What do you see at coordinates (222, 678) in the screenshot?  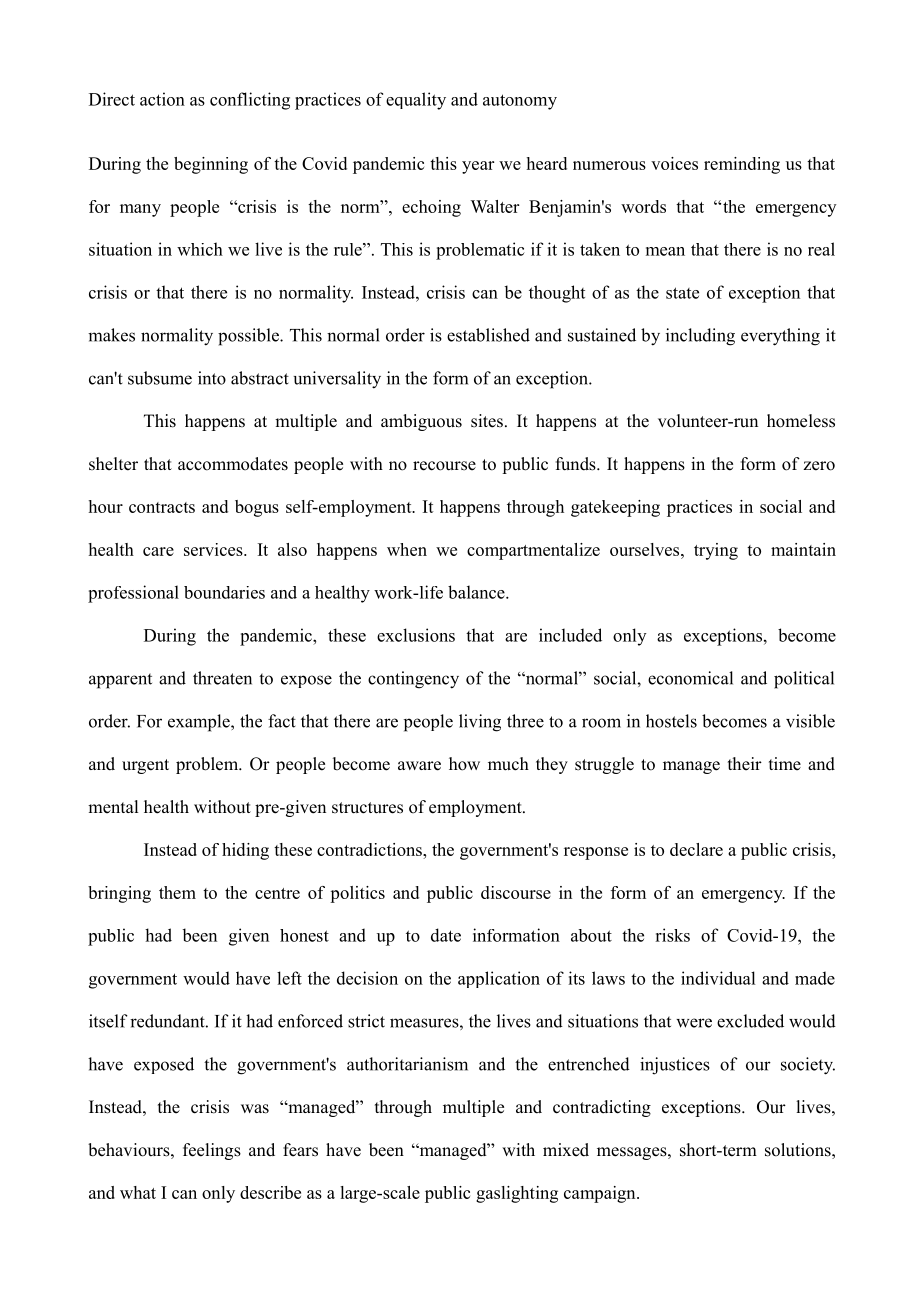 I see `threaten` at bounding box center [222, 678].
